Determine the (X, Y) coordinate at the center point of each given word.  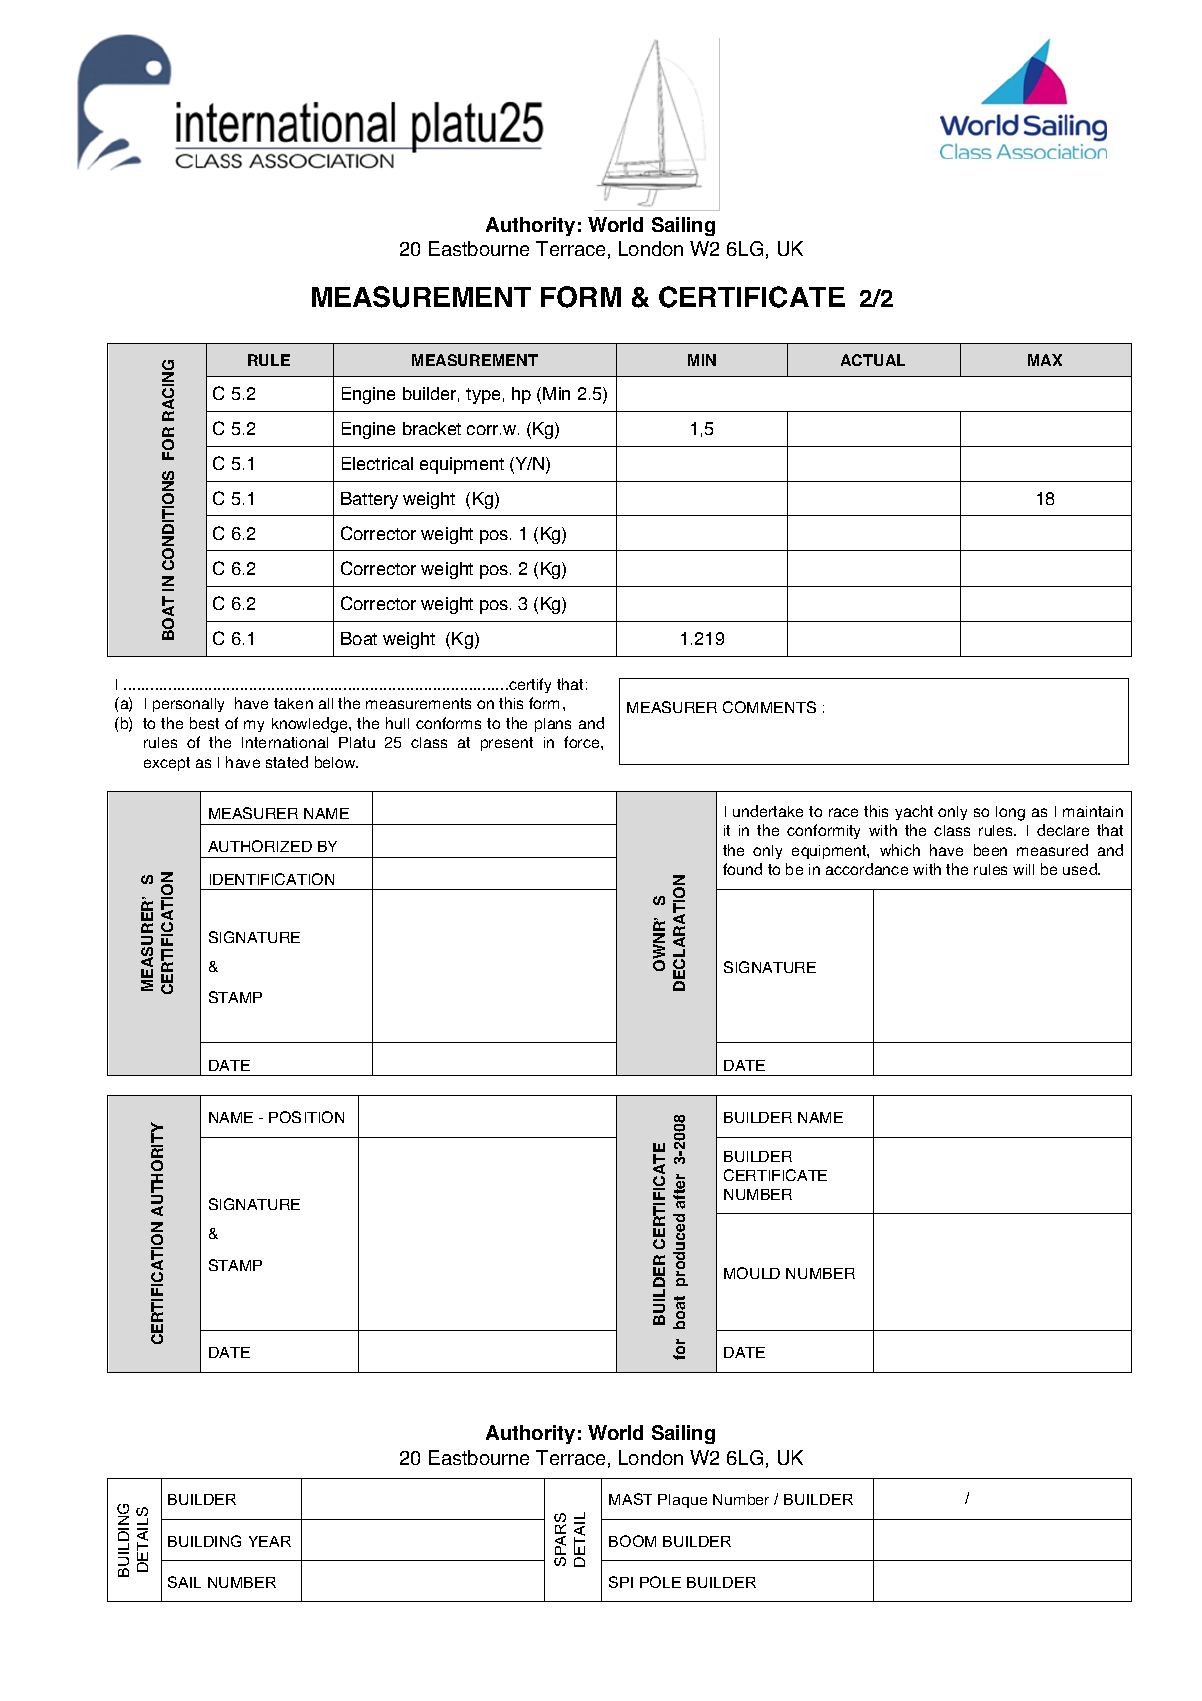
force (583, 742)
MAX (1045, 360)
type (483, 396)
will (1023, 869)
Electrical (377, 463)
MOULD (752, 1273)
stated (287, 762)
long (1010, 813)
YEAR (270, 1541)
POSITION (306, 1117)
